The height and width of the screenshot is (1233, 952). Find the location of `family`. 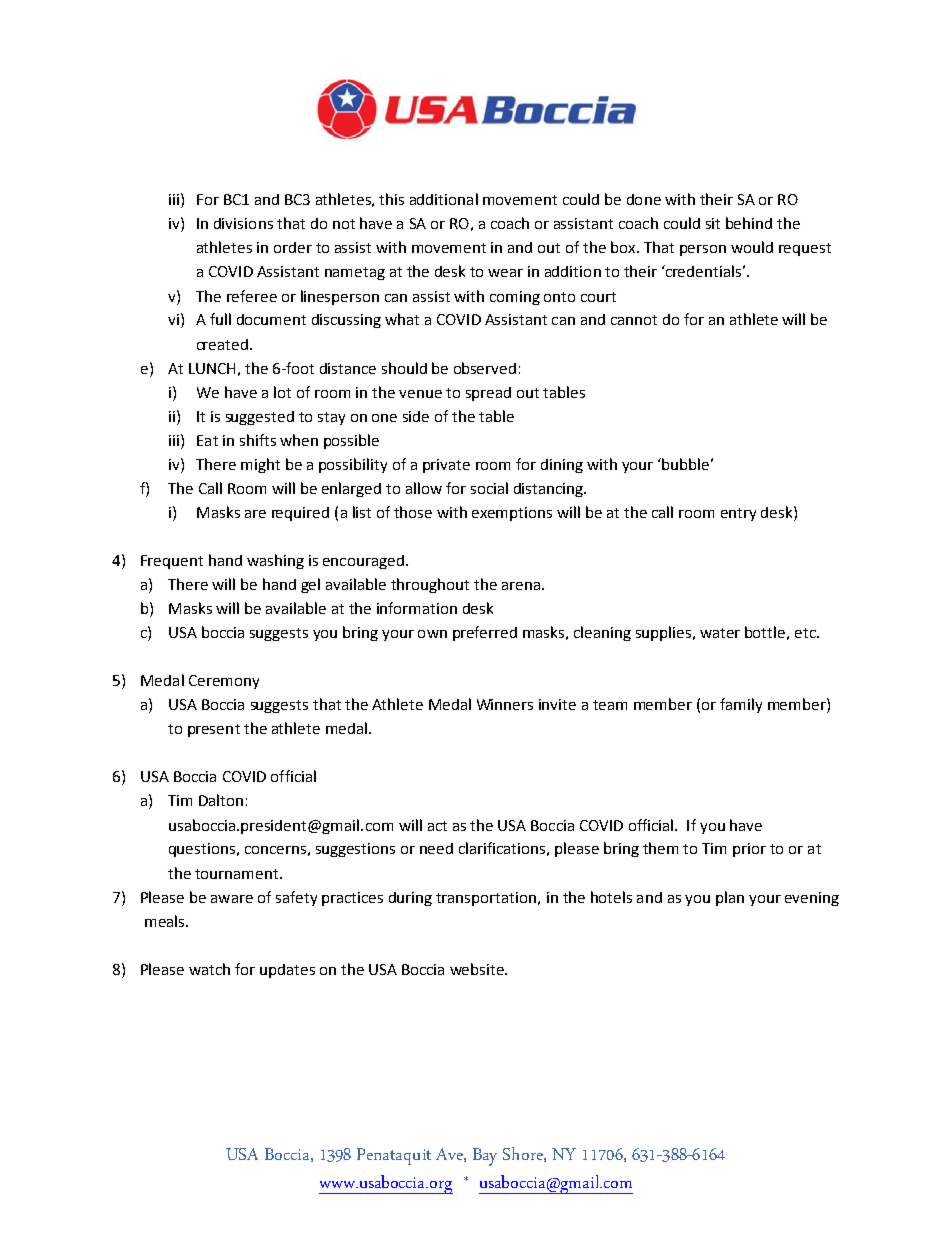

family is located at coordinates (741, 705).
